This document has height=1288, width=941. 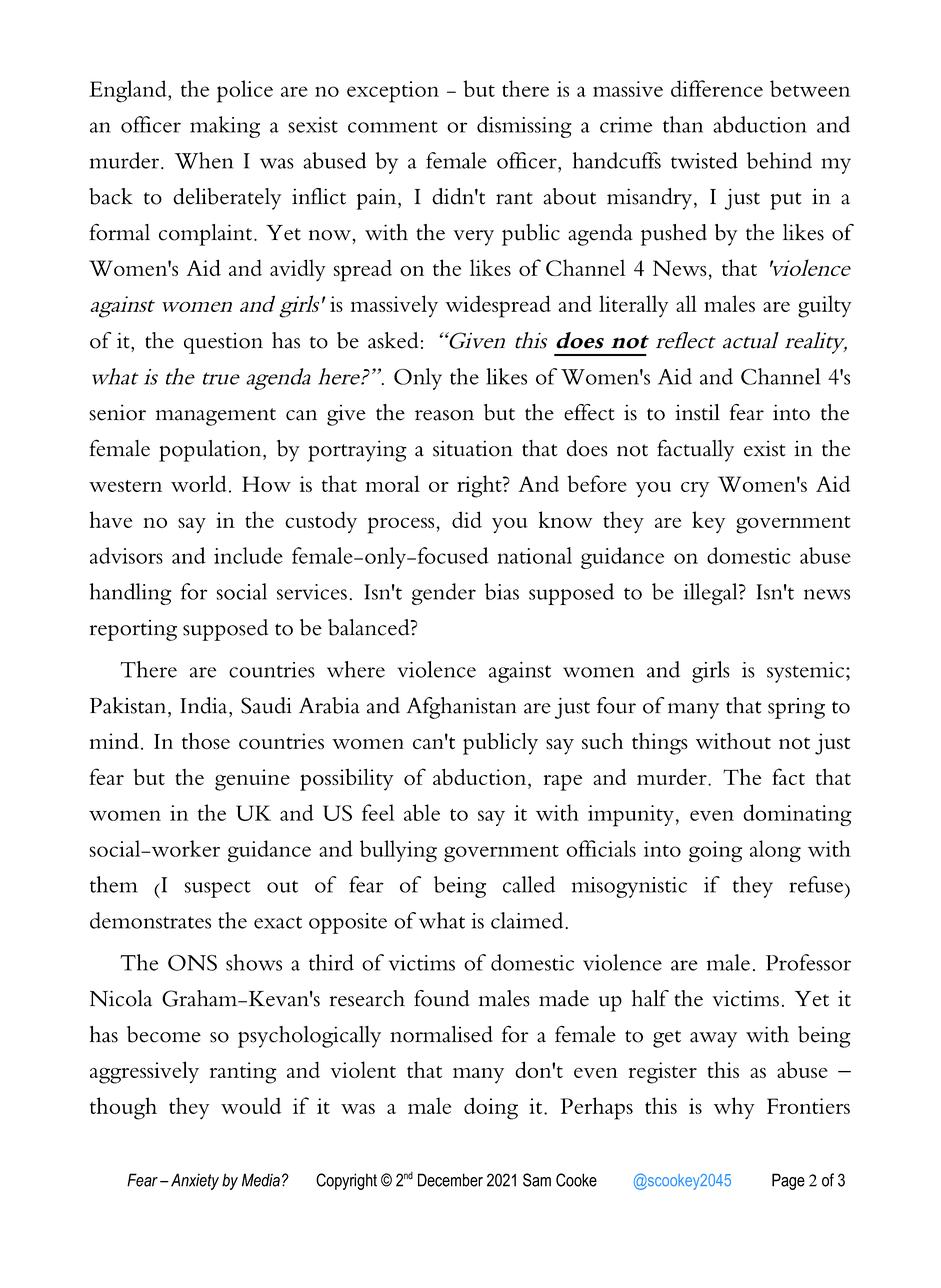 What do you see at coordinates (444, 594) in the document?
I see `gender` at bounding box center [444, 594].
